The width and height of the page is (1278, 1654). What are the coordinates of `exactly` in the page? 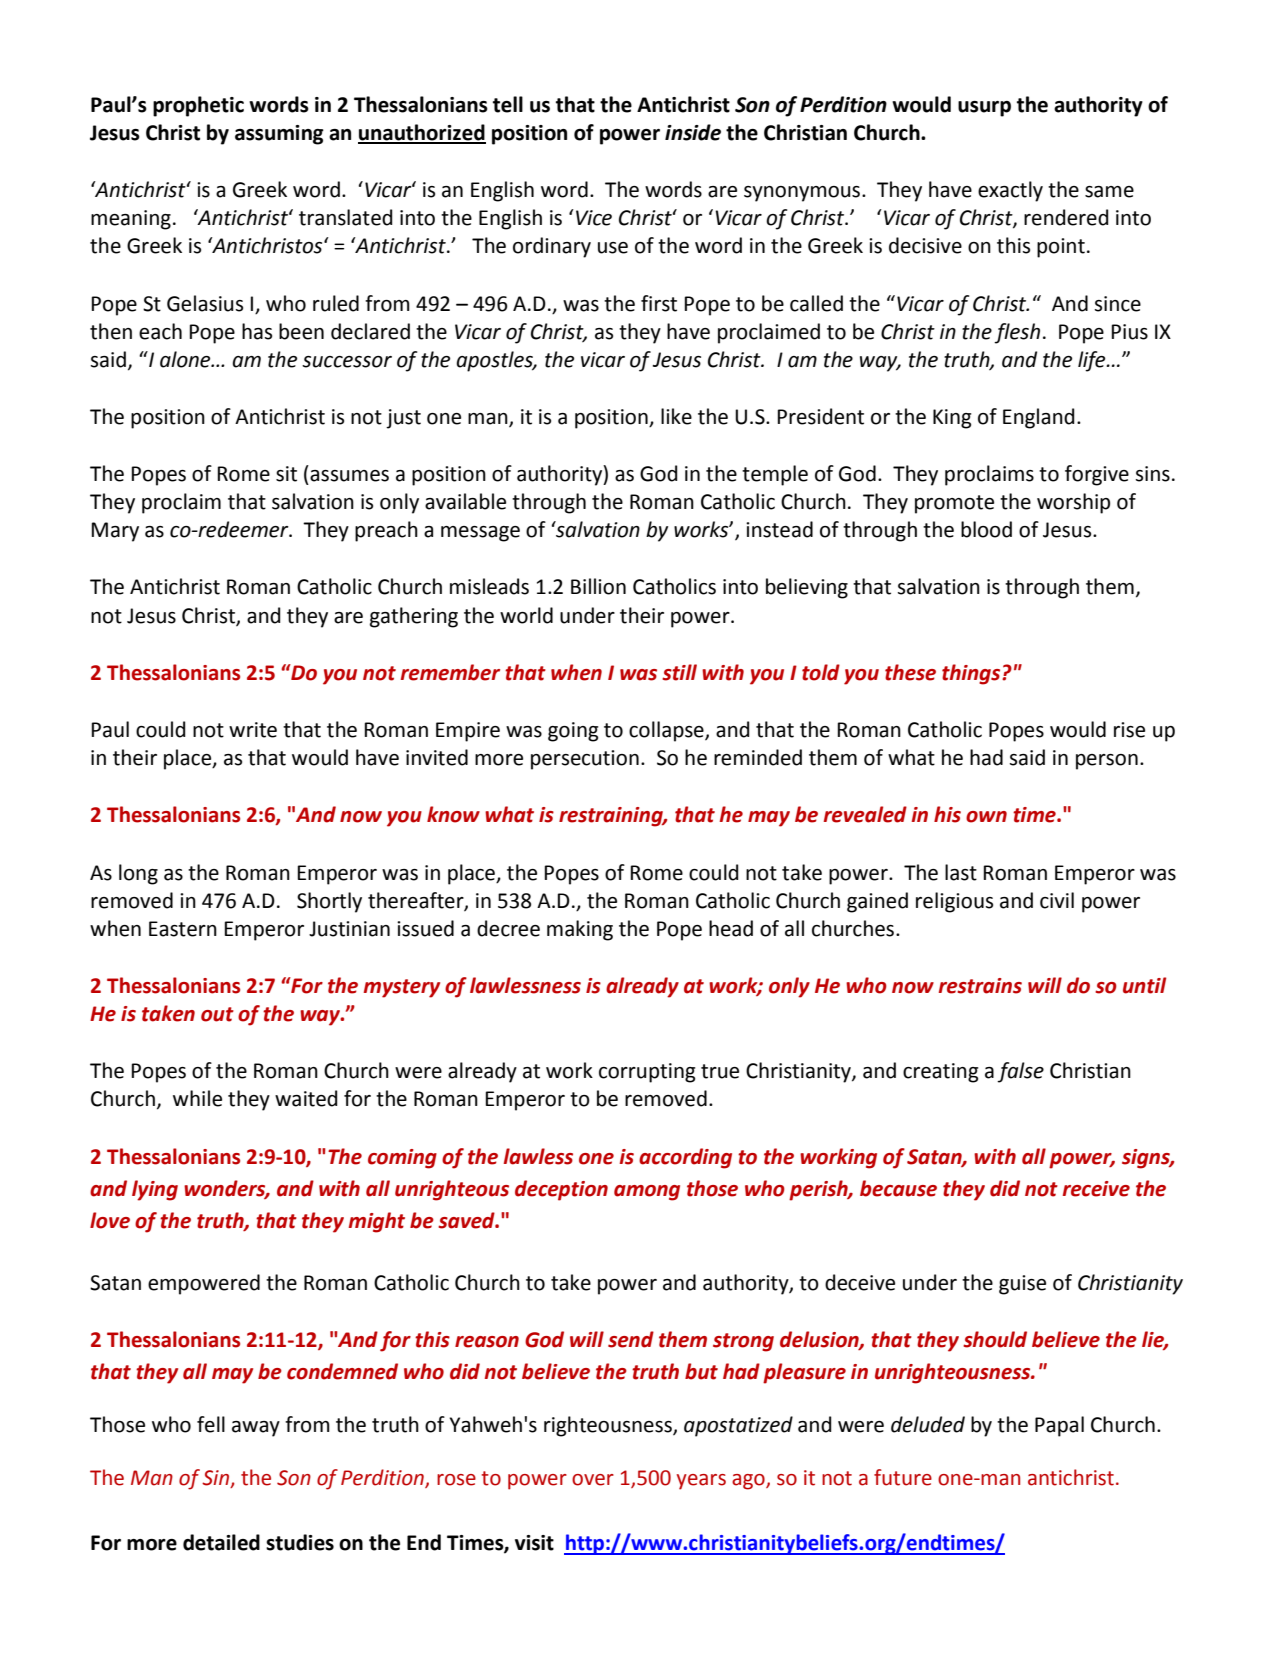 It's located at (1010, 191).
